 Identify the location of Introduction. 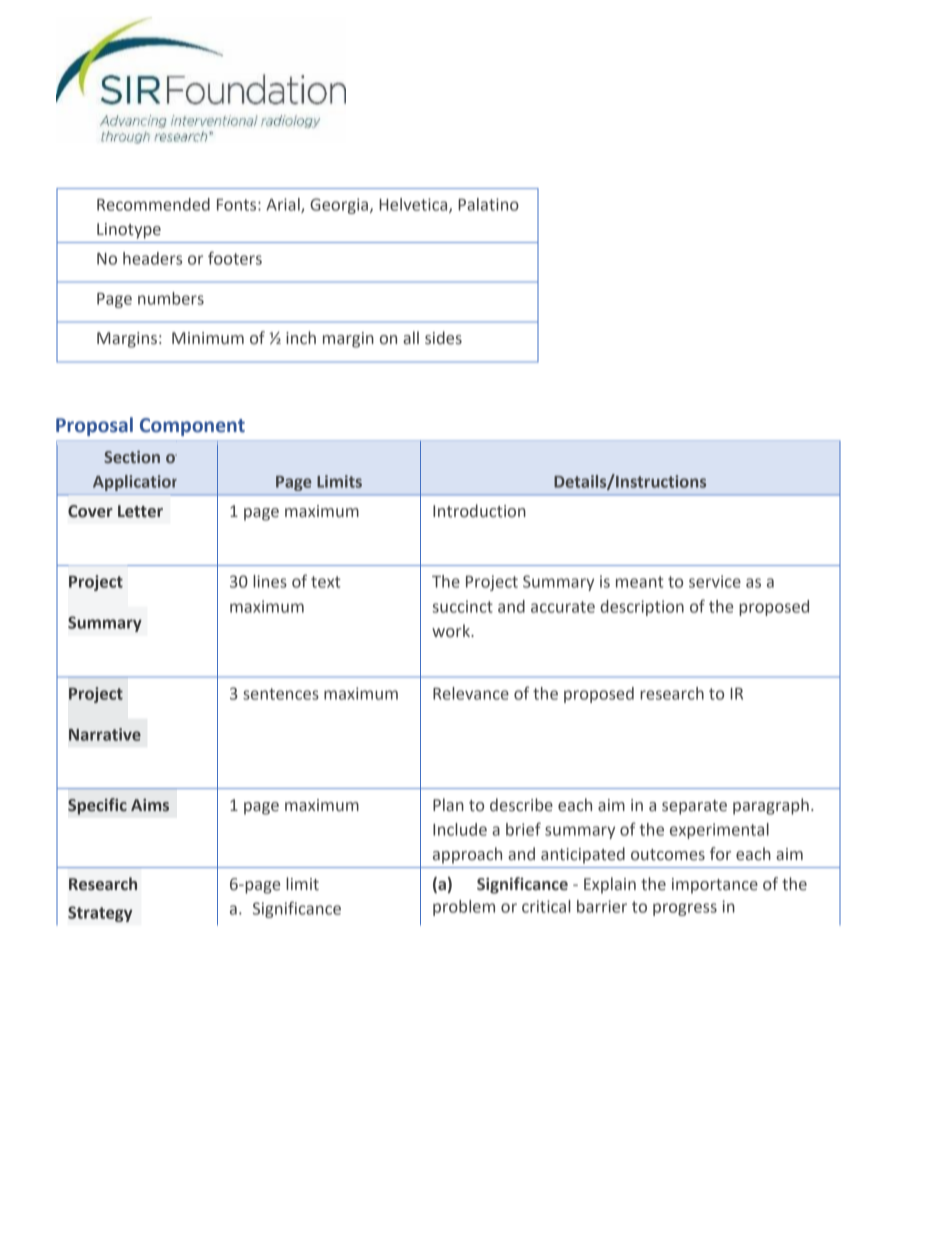
(479, 511).
